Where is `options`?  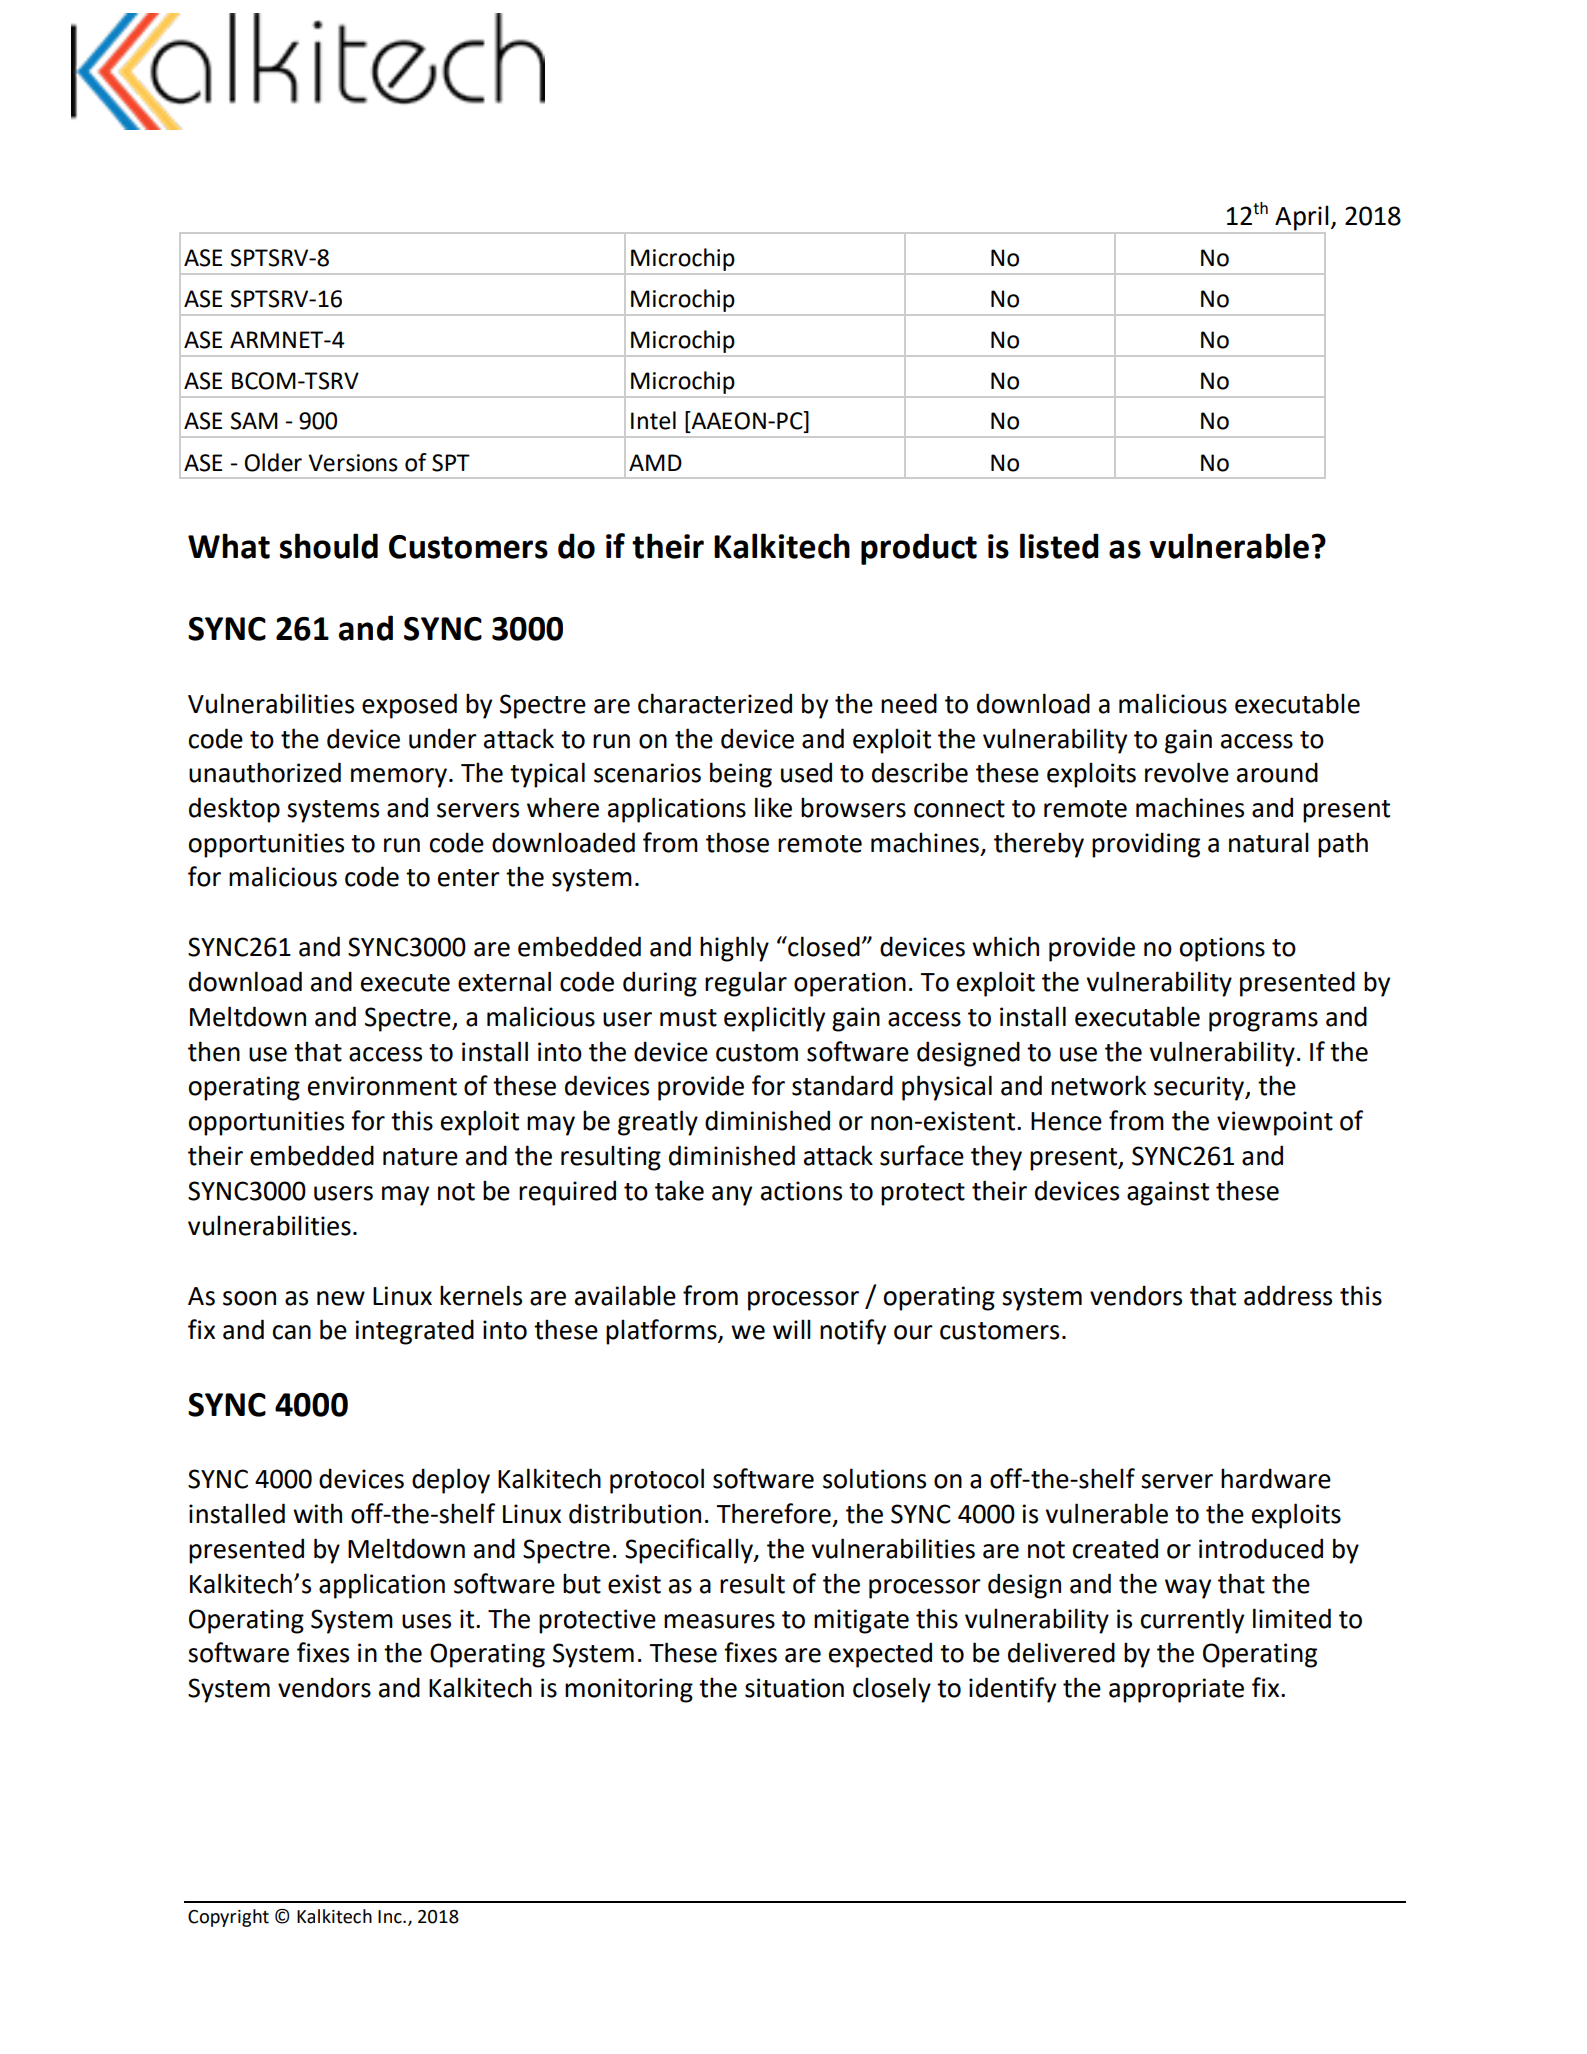
options is located at coordinates (1222, 949).
